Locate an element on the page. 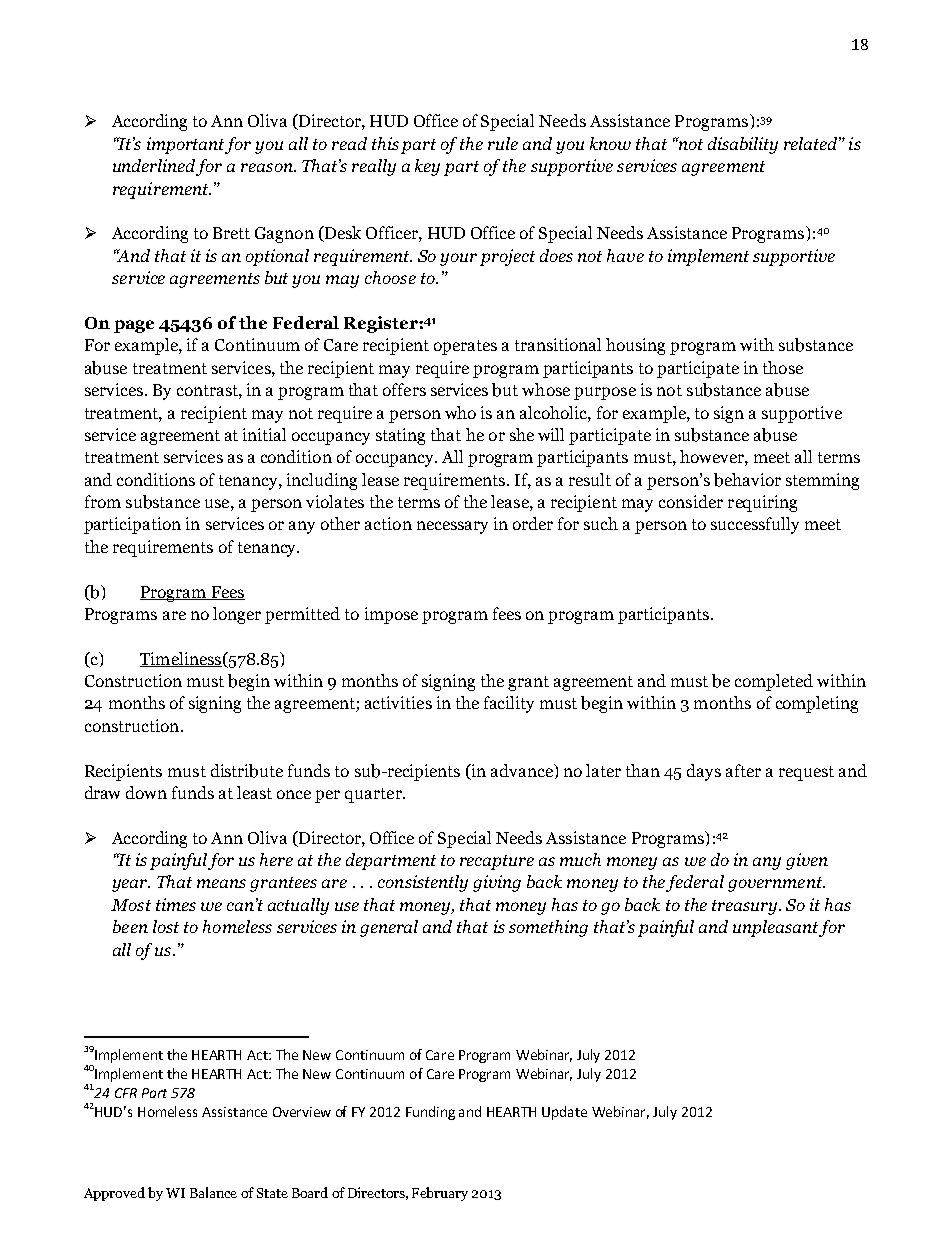  underlined is located at coordinates (155, 167).
